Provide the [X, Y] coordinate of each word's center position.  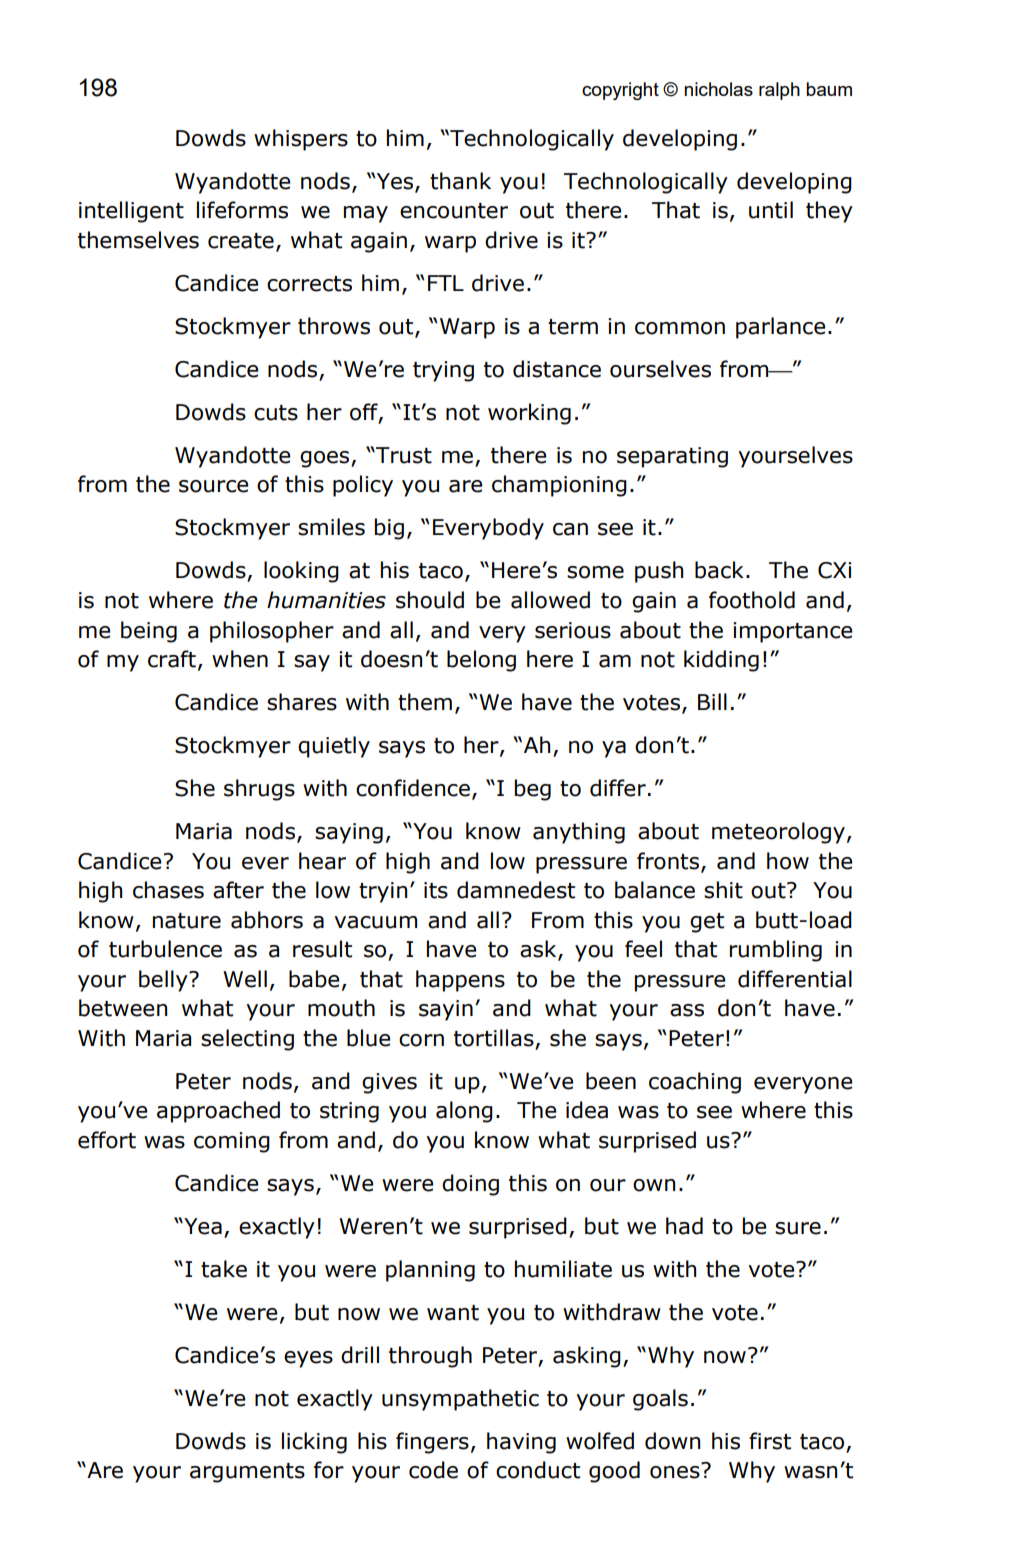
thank [460, 181]
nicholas [718, 89]
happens [460, 981]
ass [687, 1010]
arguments [247, 1473]
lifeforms [242, 210]
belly [164, 981]
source [214, 486]
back [719, 570]
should [430, 600]
